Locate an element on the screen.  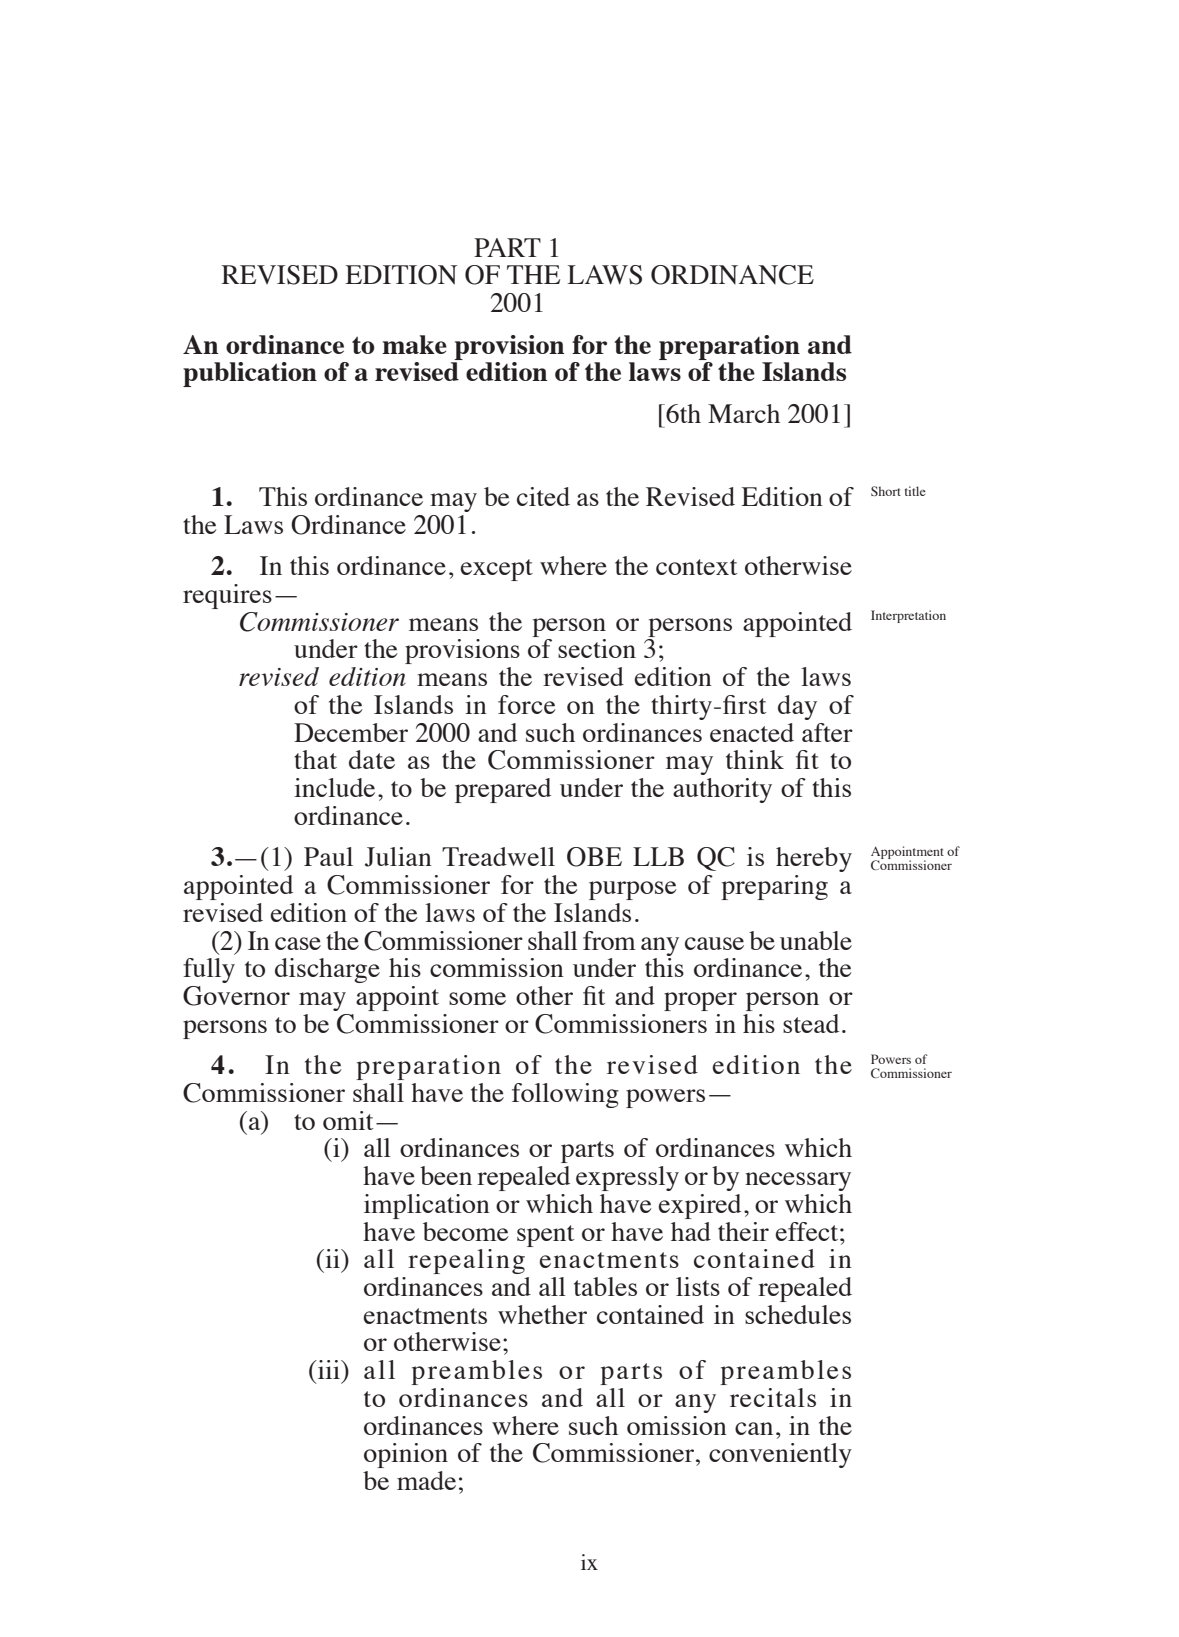
prepared is located at coordinates (503, 790).
